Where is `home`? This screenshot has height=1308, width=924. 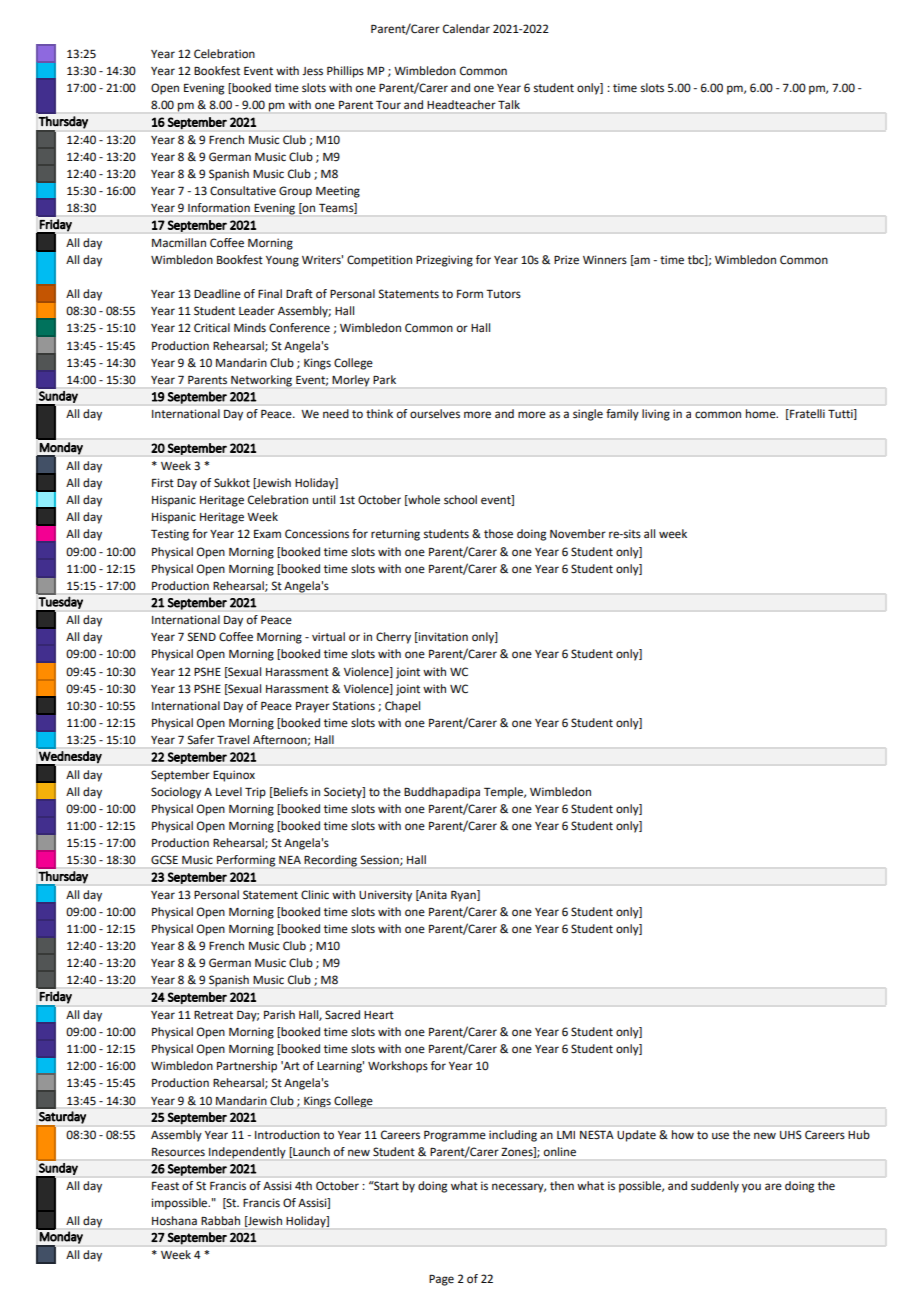
home is located at coordinates (762, 414).
